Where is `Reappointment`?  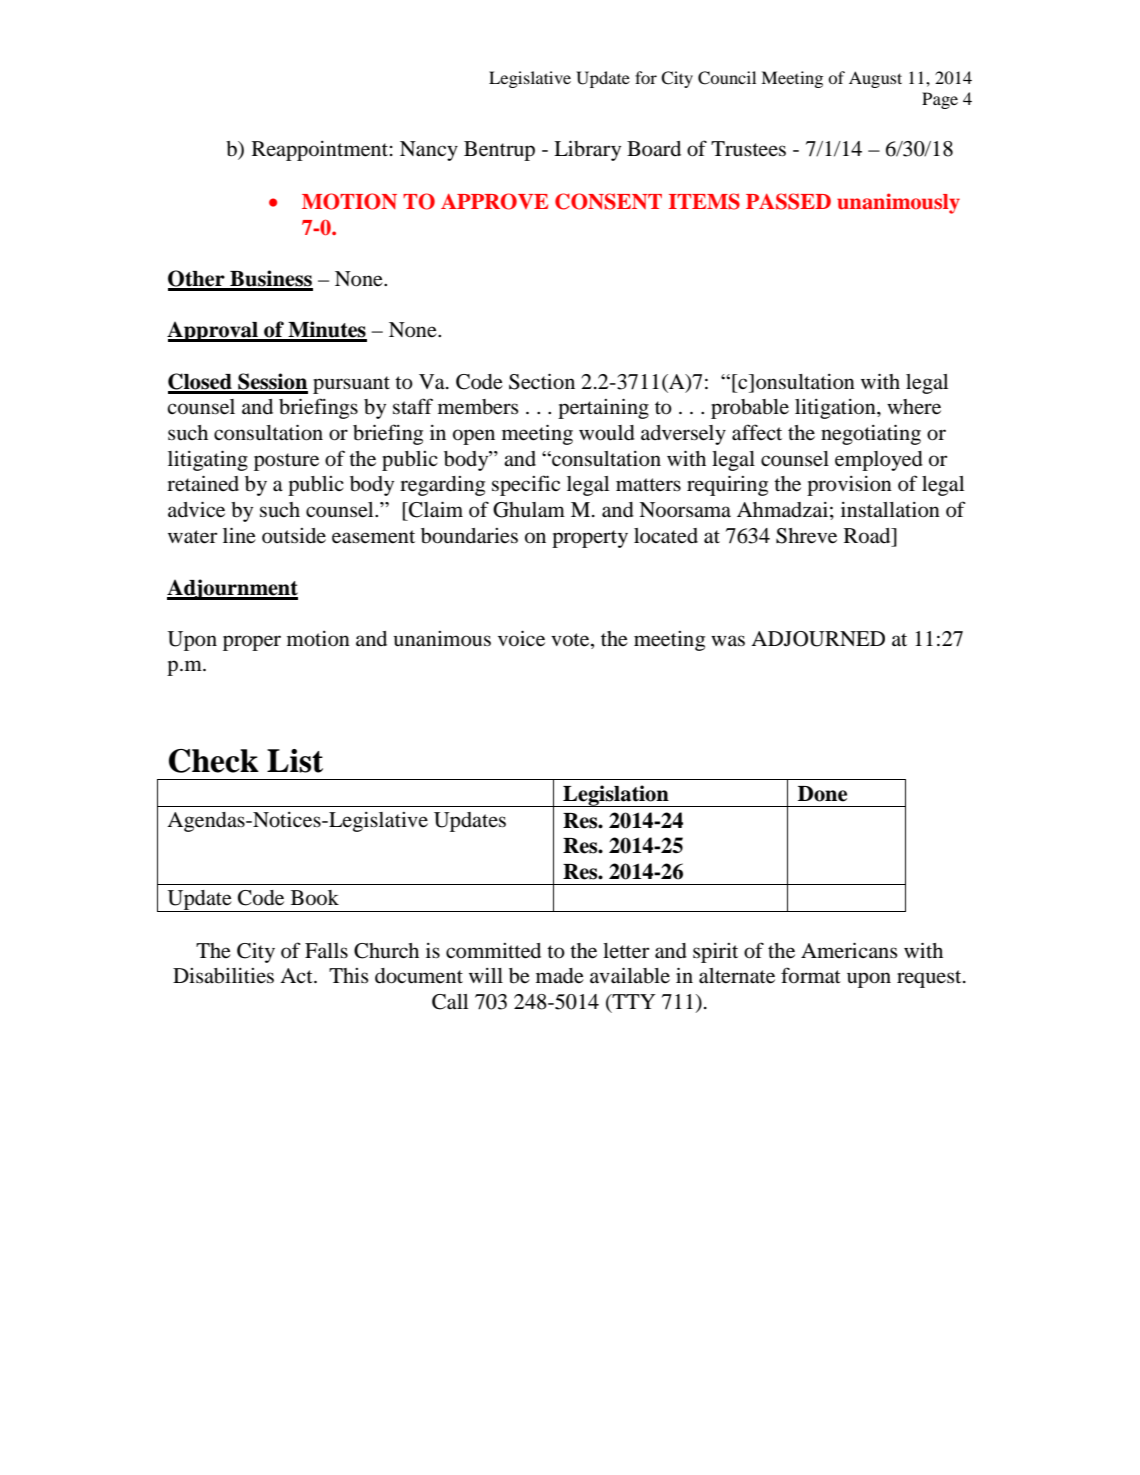 Reappointment is located at coordinates (320, 151).
